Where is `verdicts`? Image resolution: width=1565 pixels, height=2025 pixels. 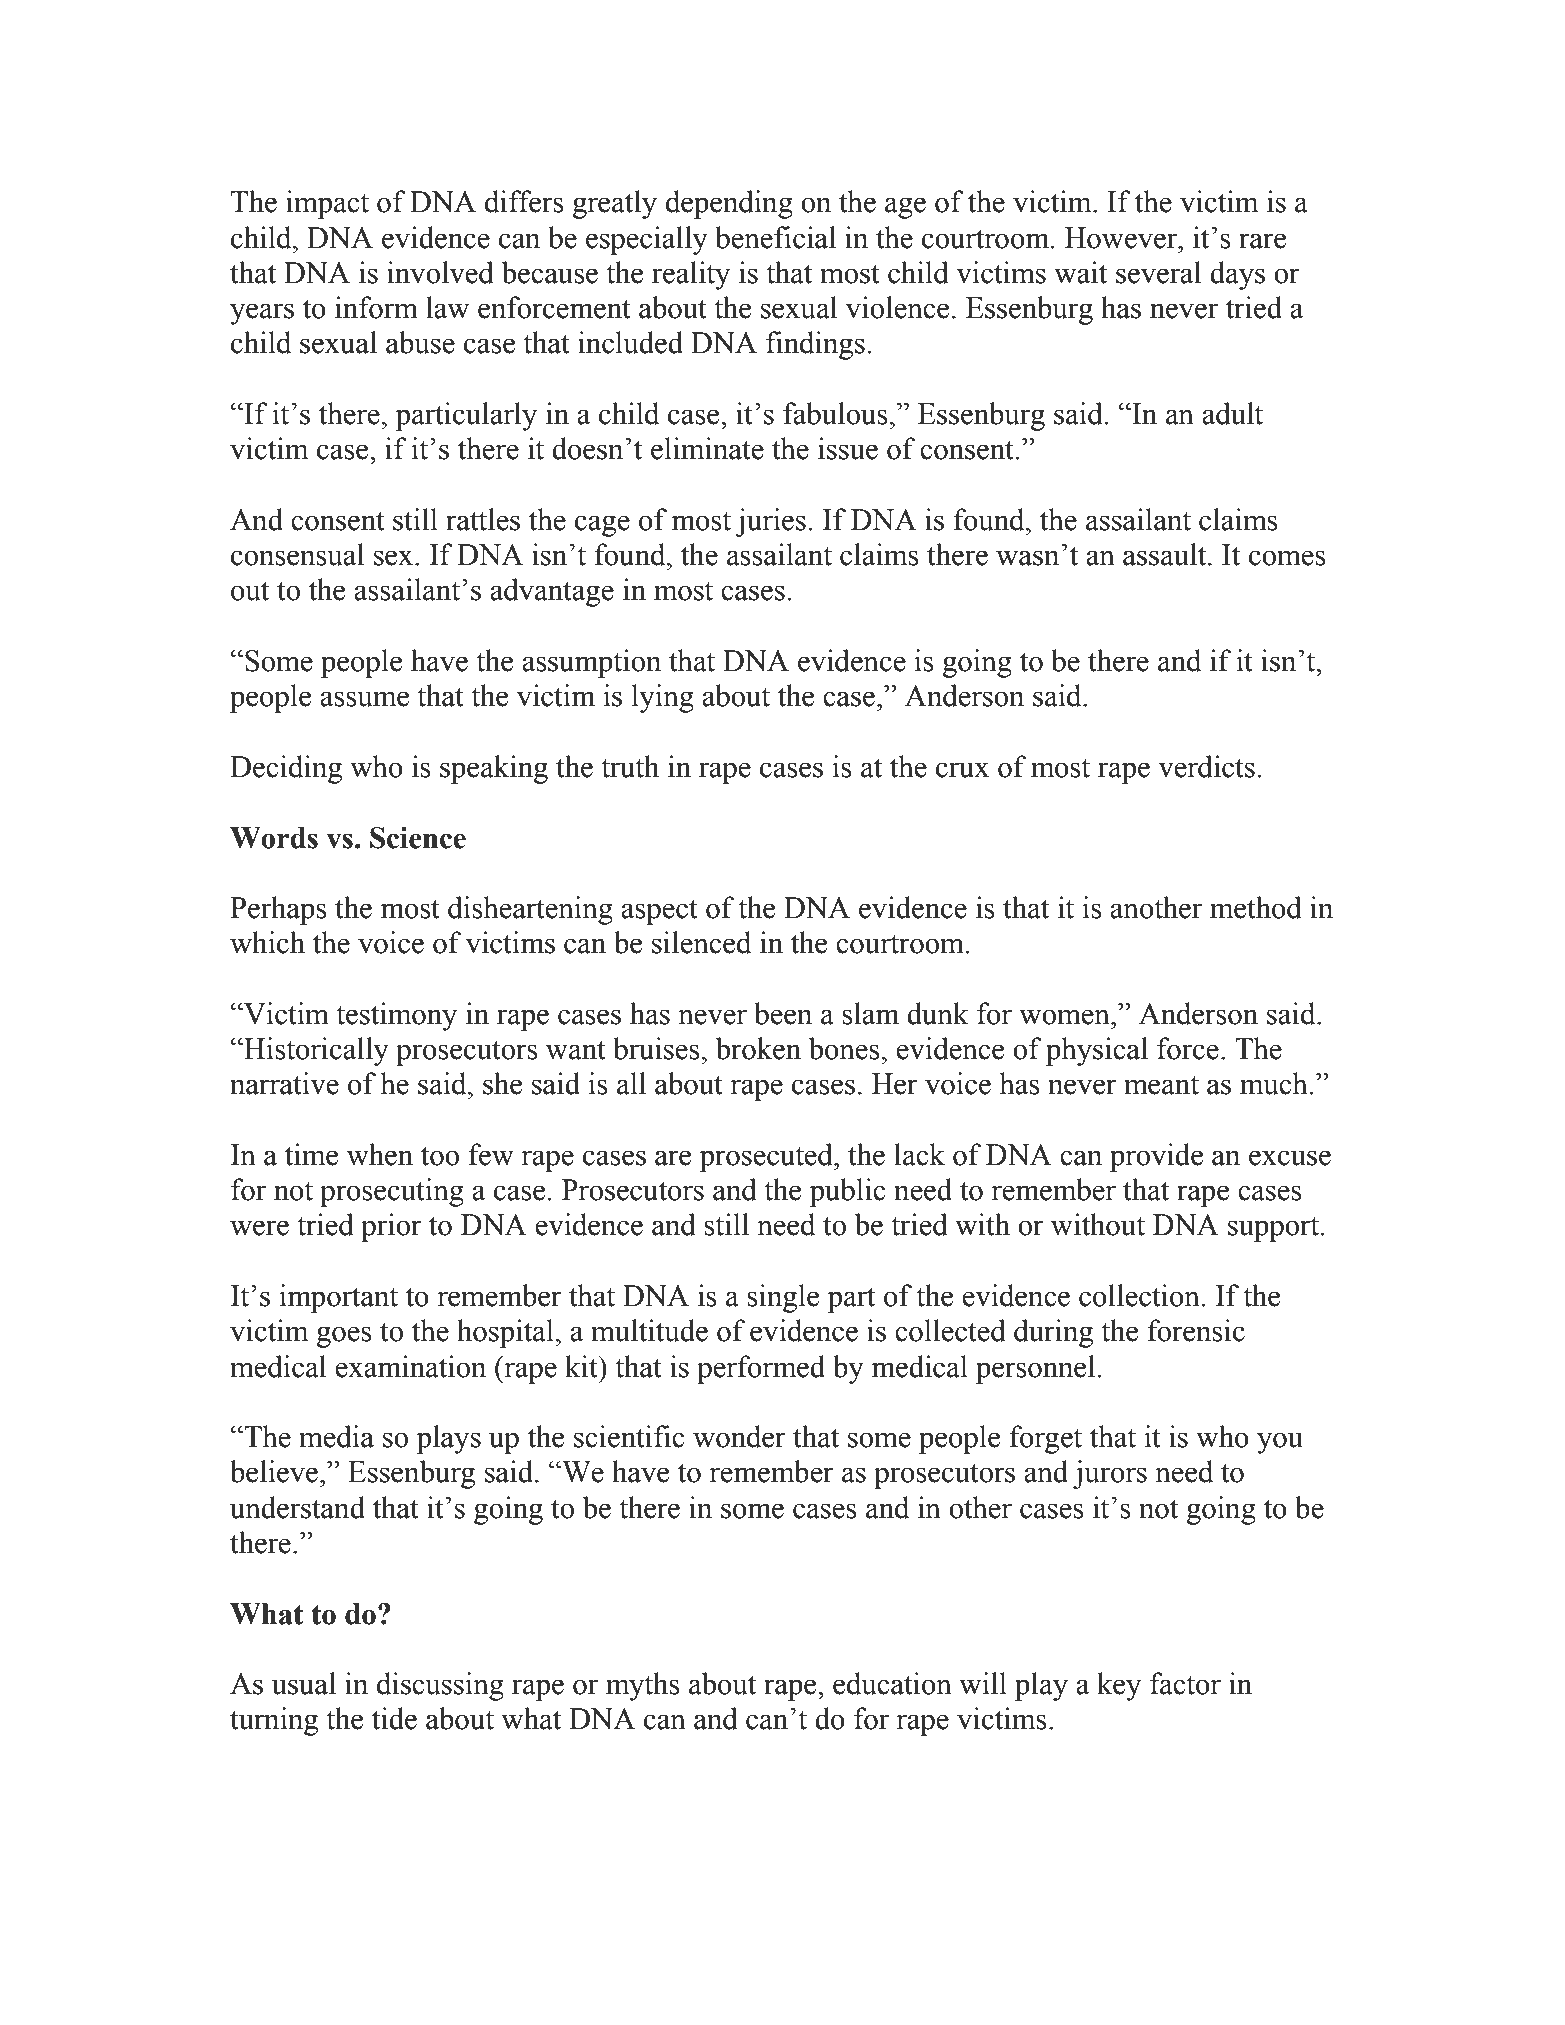 verdicts is located at coordinates (1206, 766).
